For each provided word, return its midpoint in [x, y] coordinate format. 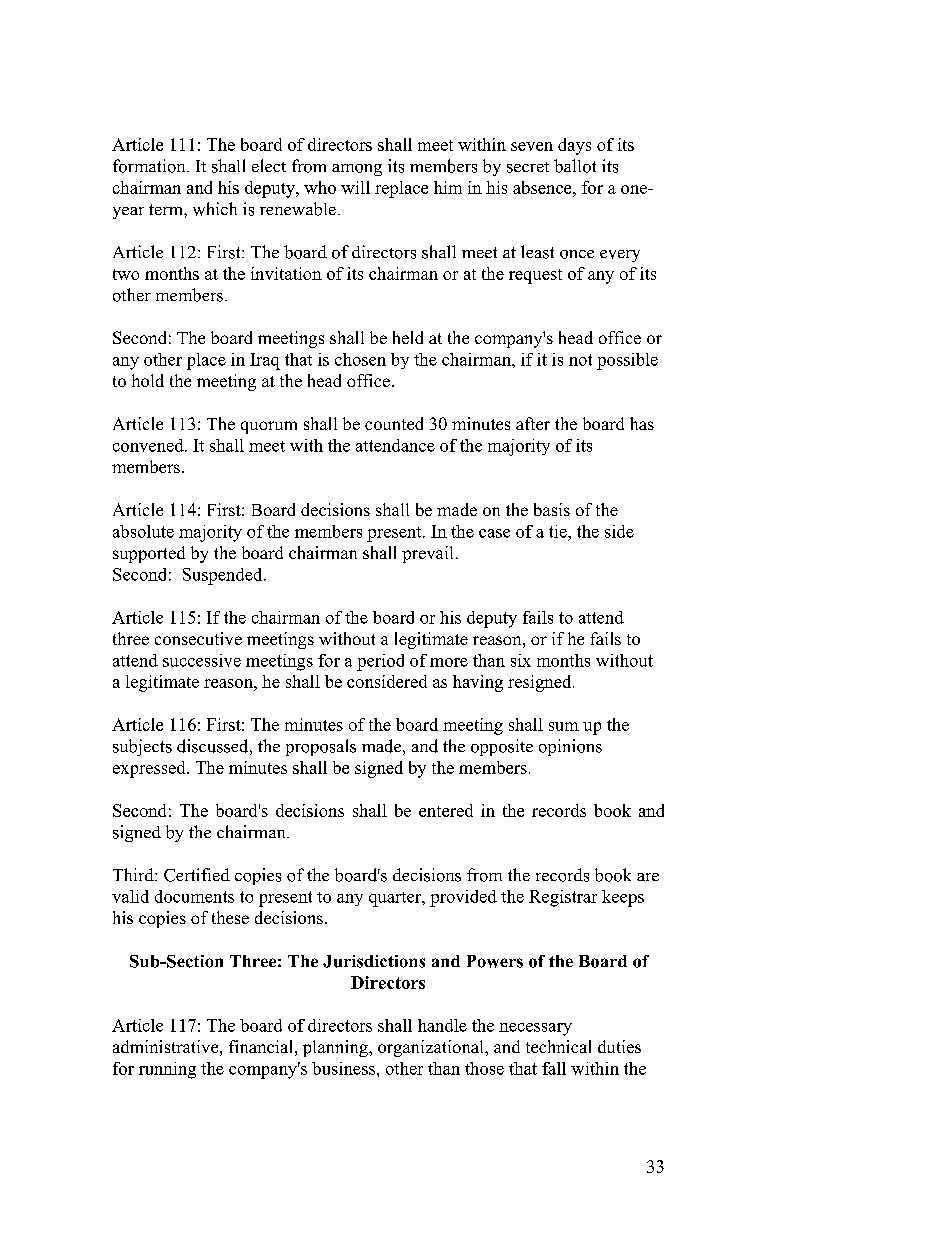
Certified [197, 875]
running [167, 1070]
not [580, 360]
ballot [575, 166]
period [380, 662]
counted [394, 423]
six [521, 660]
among [357, 170]
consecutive [198, 638]
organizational [432, 1048]
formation [150, 166]
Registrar [563, 898]
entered [446, 810]
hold [148, 380]
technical [558, 1046]
